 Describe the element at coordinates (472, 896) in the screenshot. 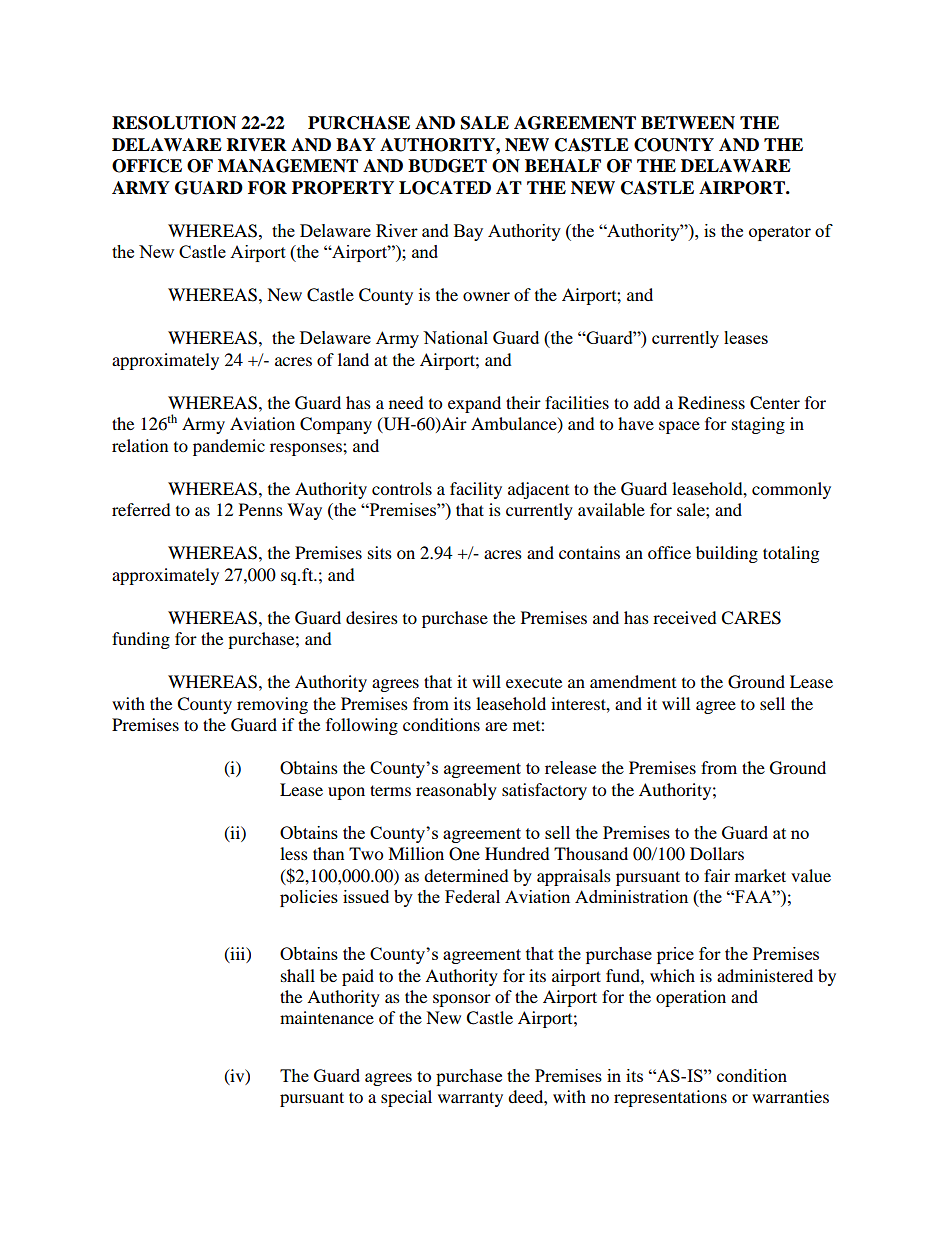

I see `Federal` at that location.
